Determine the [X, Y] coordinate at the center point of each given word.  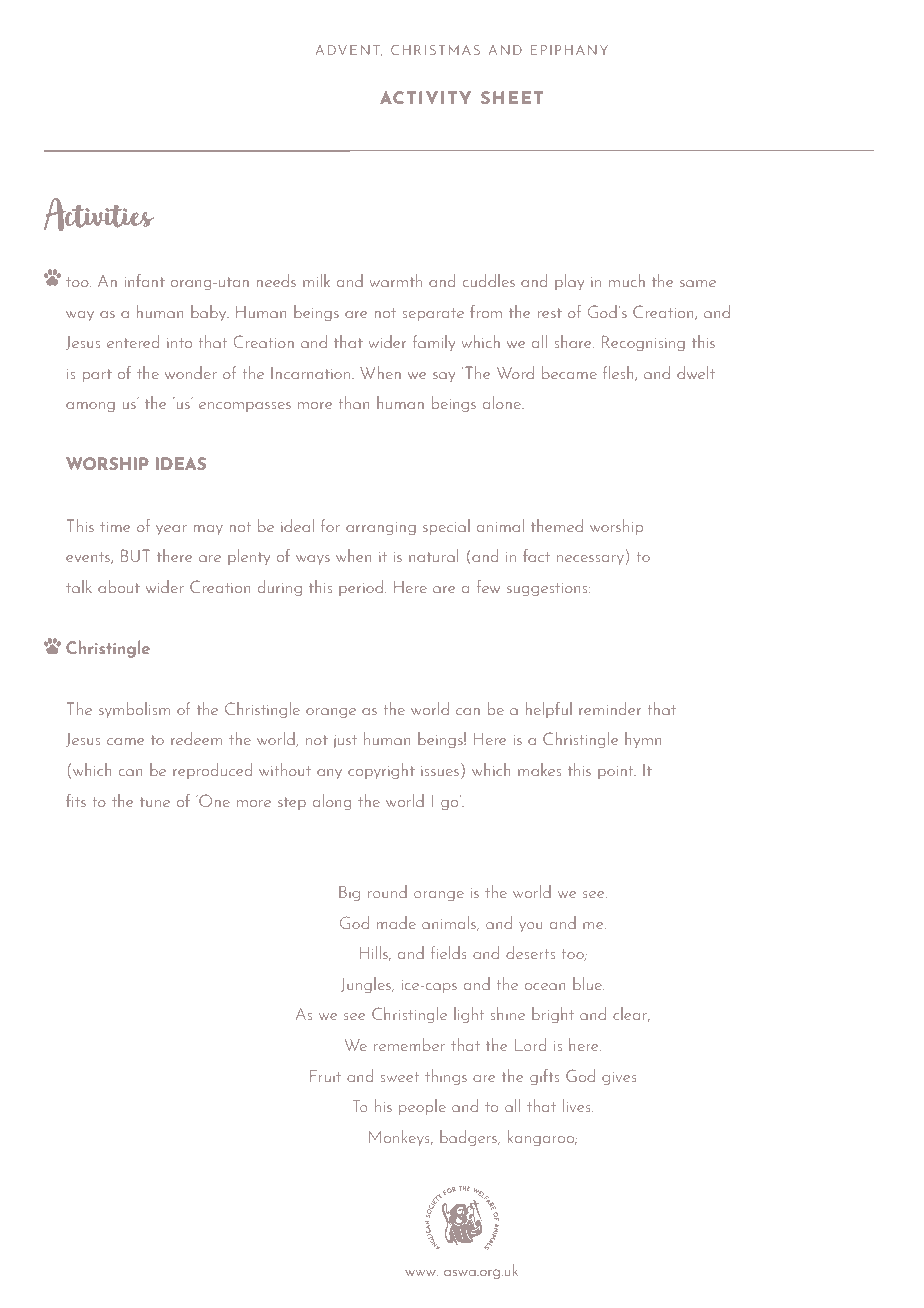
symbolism [134, 710]
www [421, 1273]
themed [557, 525]
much [627, 280]
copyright [381, 771]
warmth [396, 280]
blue [588, 983]
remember [409, 1044]
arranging [381, 528]
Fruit [325, 1076]
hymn [643, 740]
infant [145, 280]
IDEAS [181, 463]
